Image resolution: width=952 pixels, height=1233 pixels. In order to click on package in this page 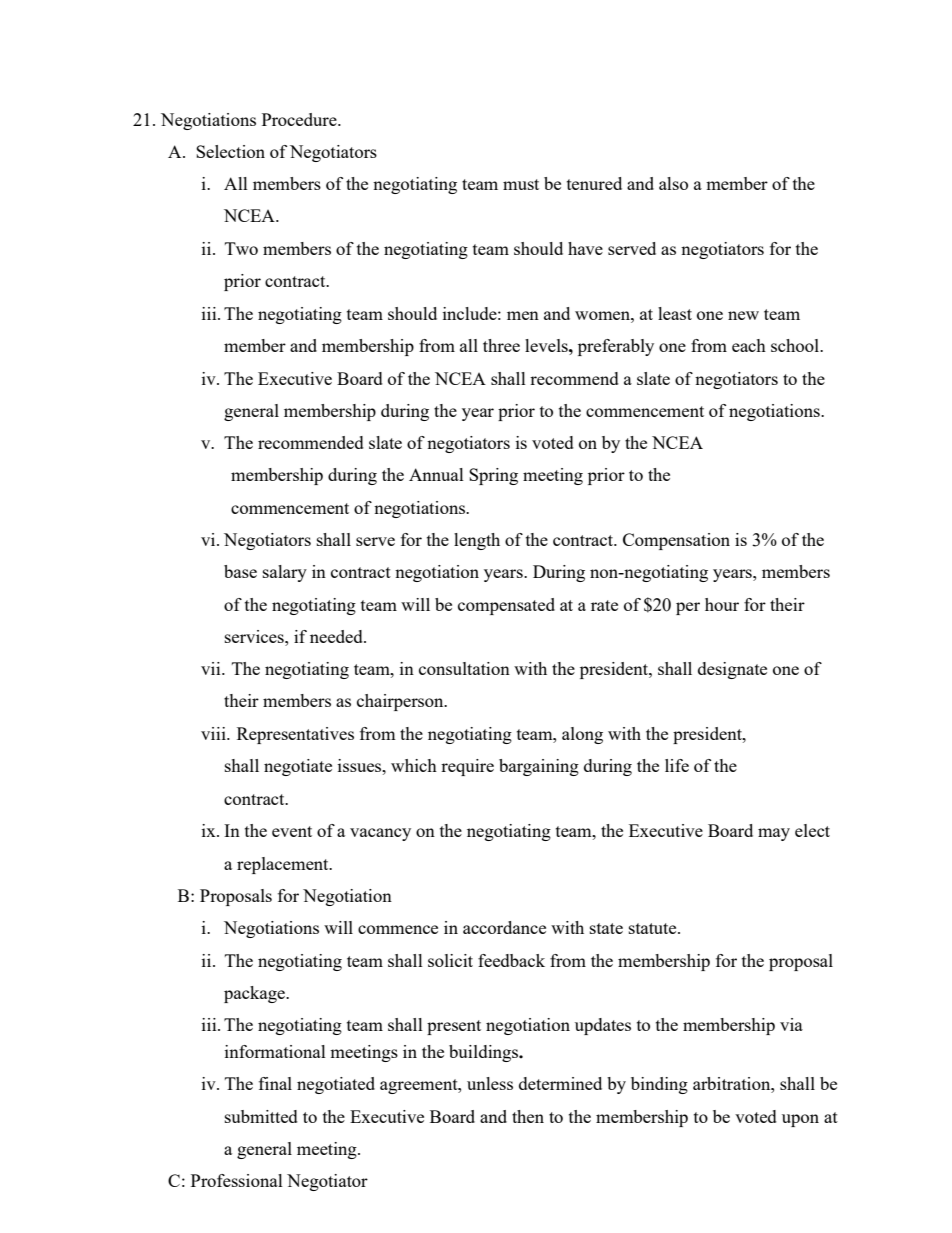, I will do `click(255, 994)`.
